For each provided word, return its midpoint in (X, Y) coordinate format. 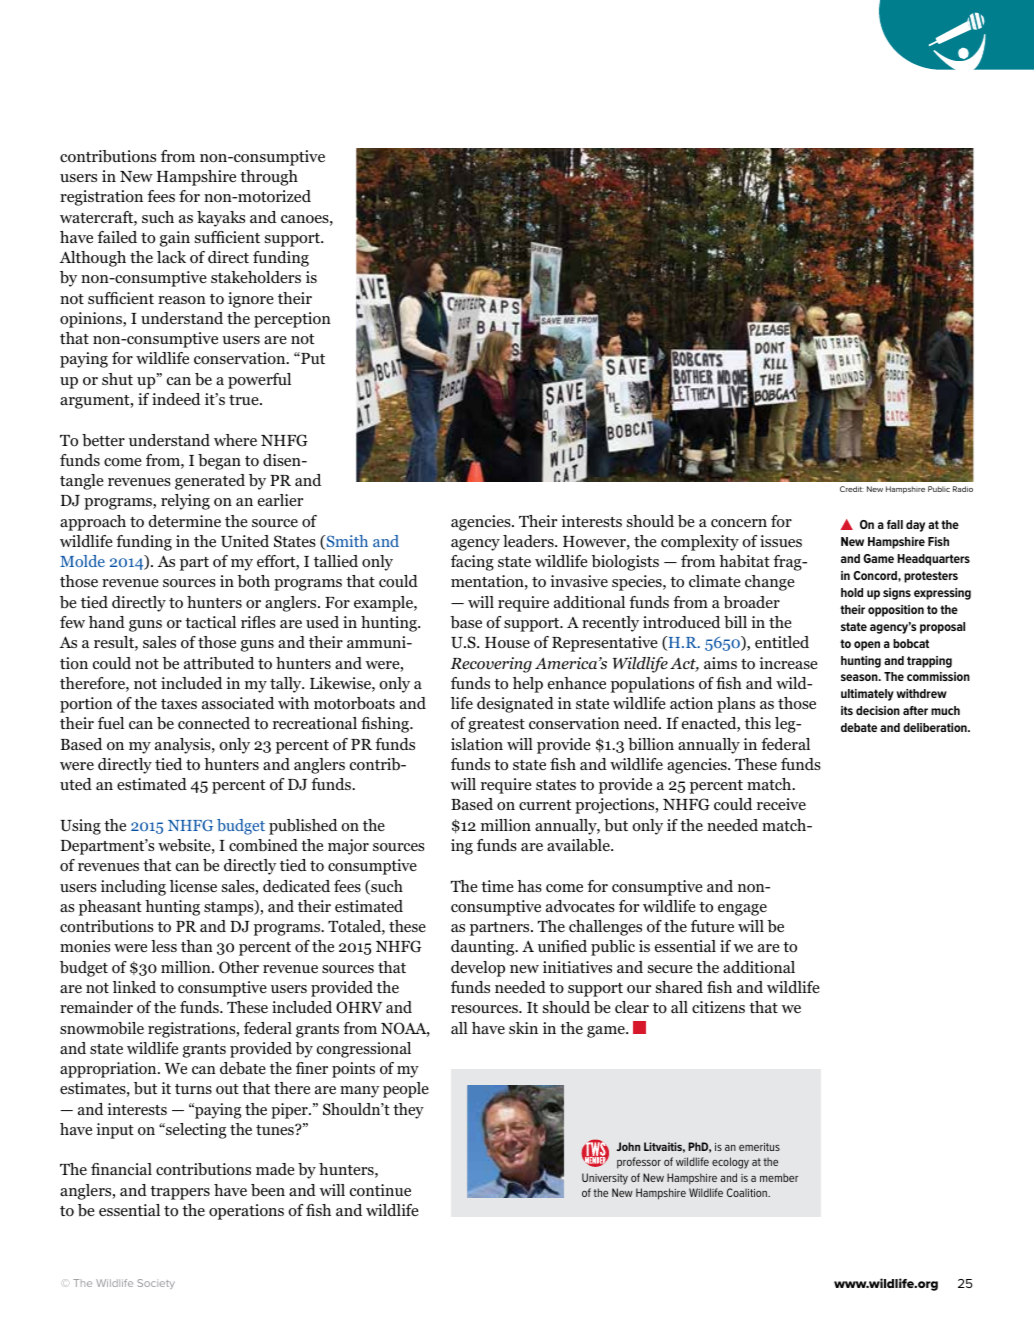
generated (210, 482)
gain (175, 239)
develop (478, 969)
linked (134, 987)
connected (214, 723)
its (847, 710)
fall (895, 524)
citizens (718, 1007)
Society (156, 1284)
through (269, 178)
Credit (851, 489)
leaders (529, 541)
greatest (496, 726)
